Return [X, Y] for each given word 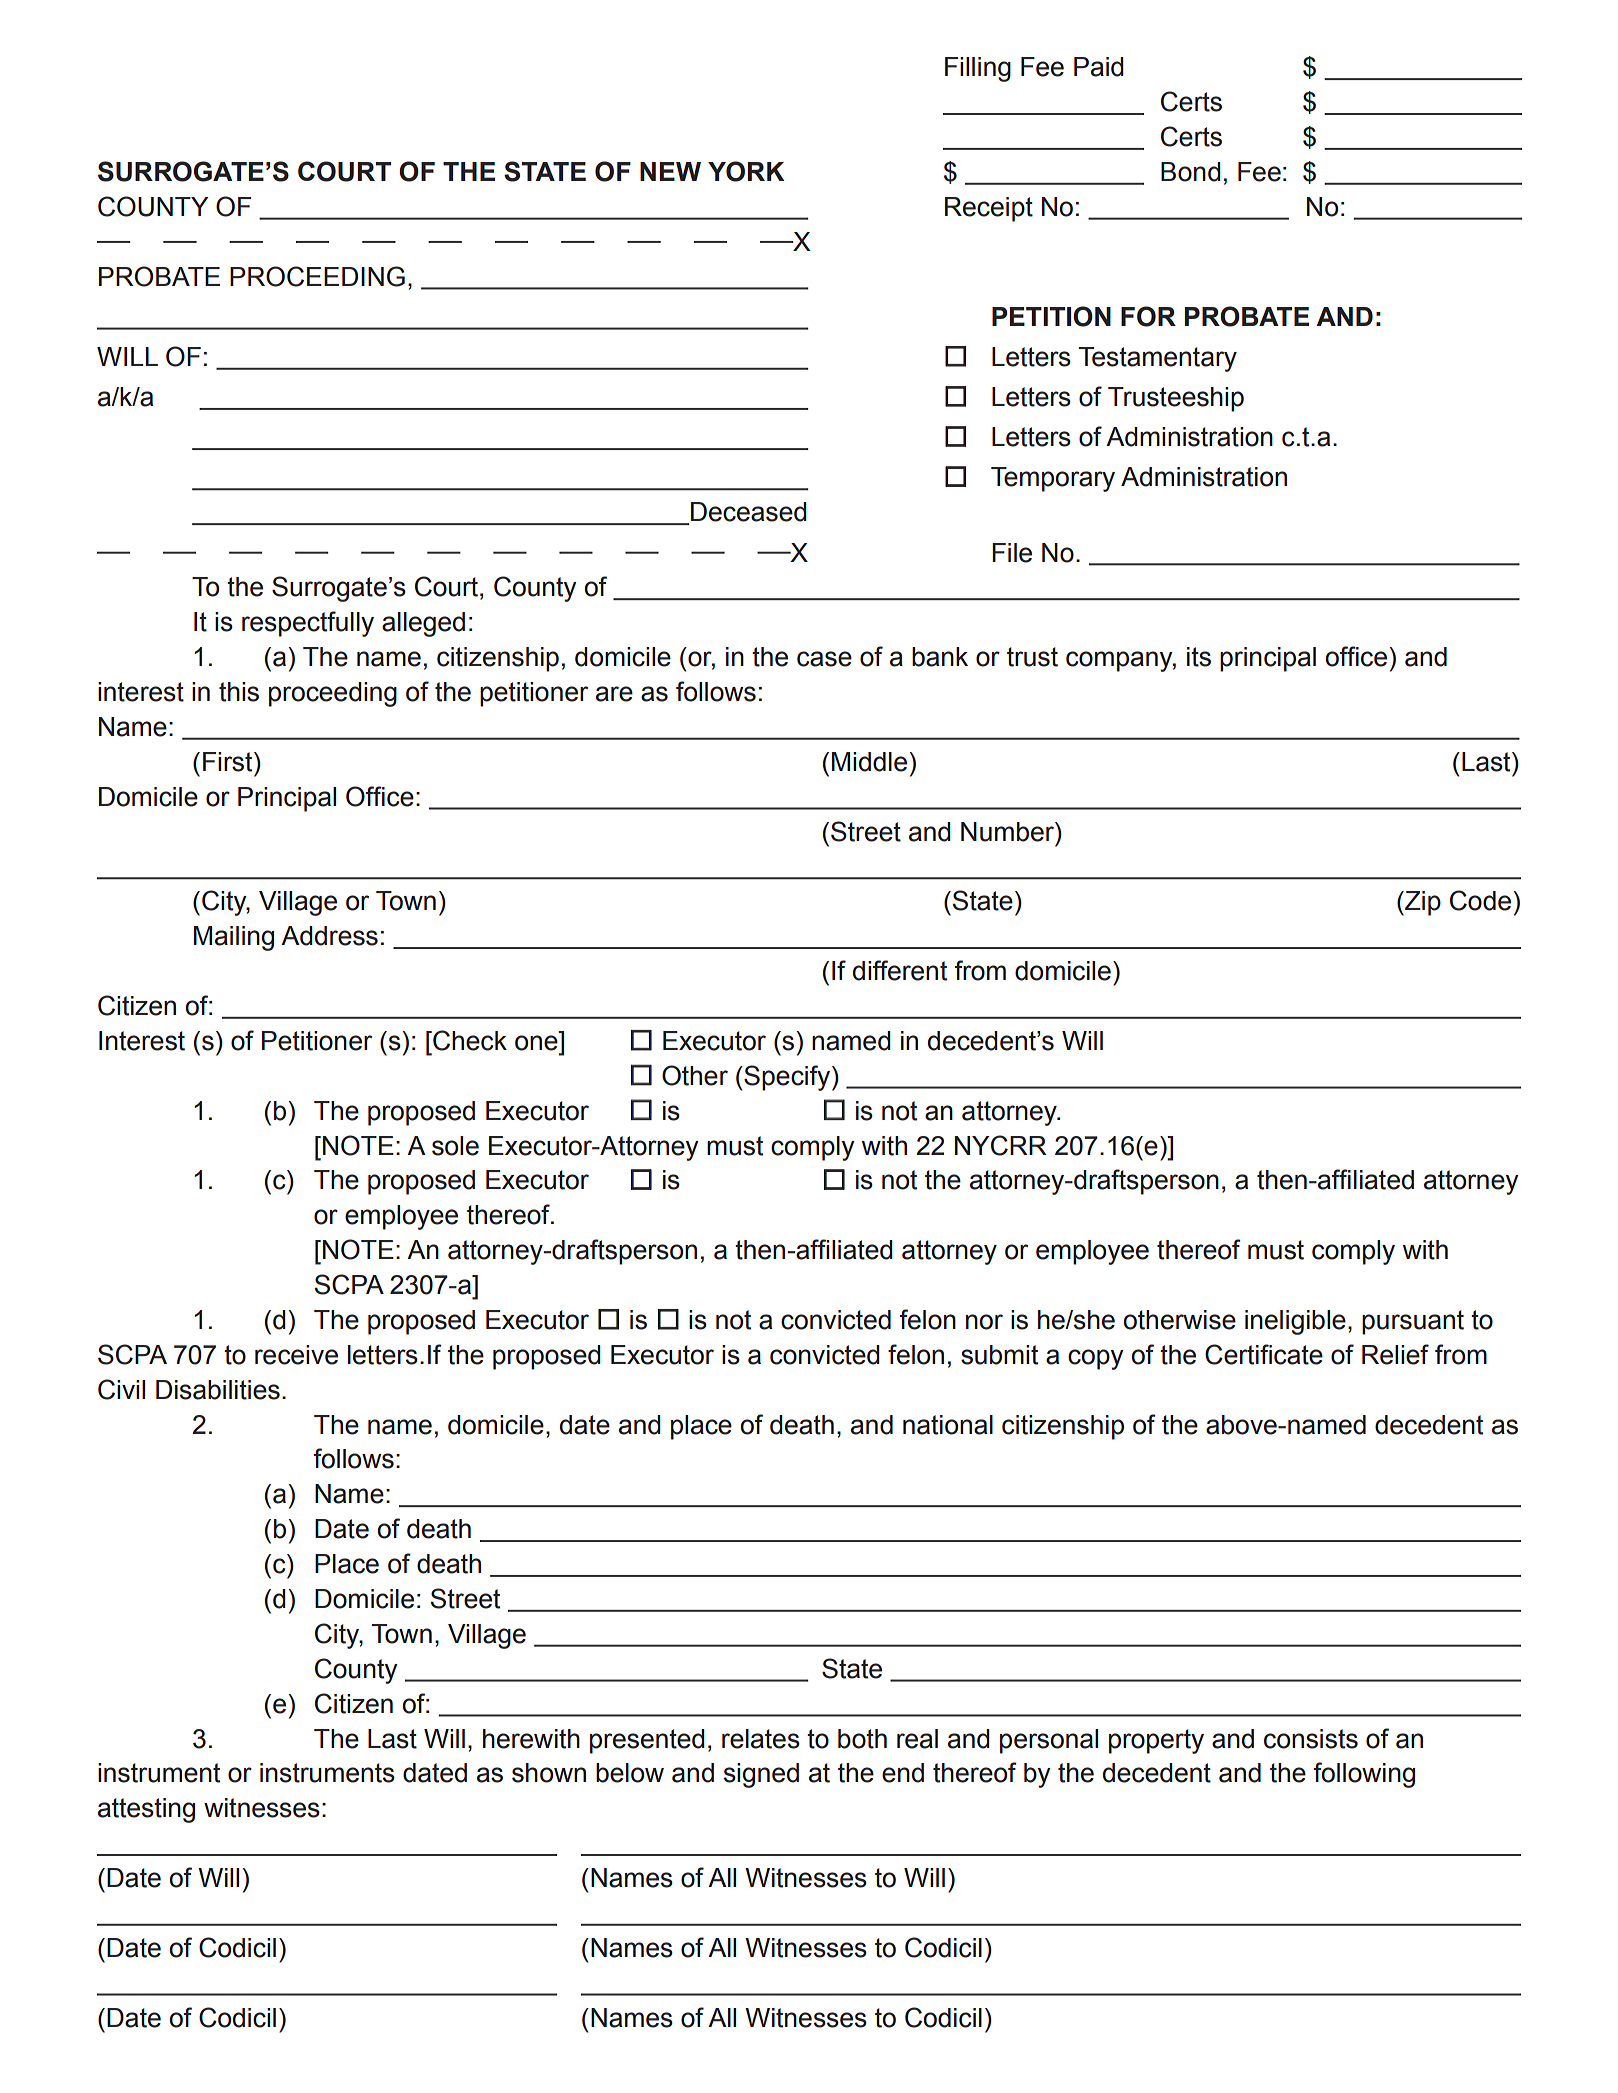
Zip [1422, 903]
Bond [1191, 172]
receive [296, 1355]
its [1199, 657]
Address [329, 936]
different [900, 970]
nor [984, 1322]
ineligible [1295, 1322]
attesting [146, 1810]
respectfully [308, 624]
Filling [978, 69]
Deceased [749, 512]
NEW [670, 171]
